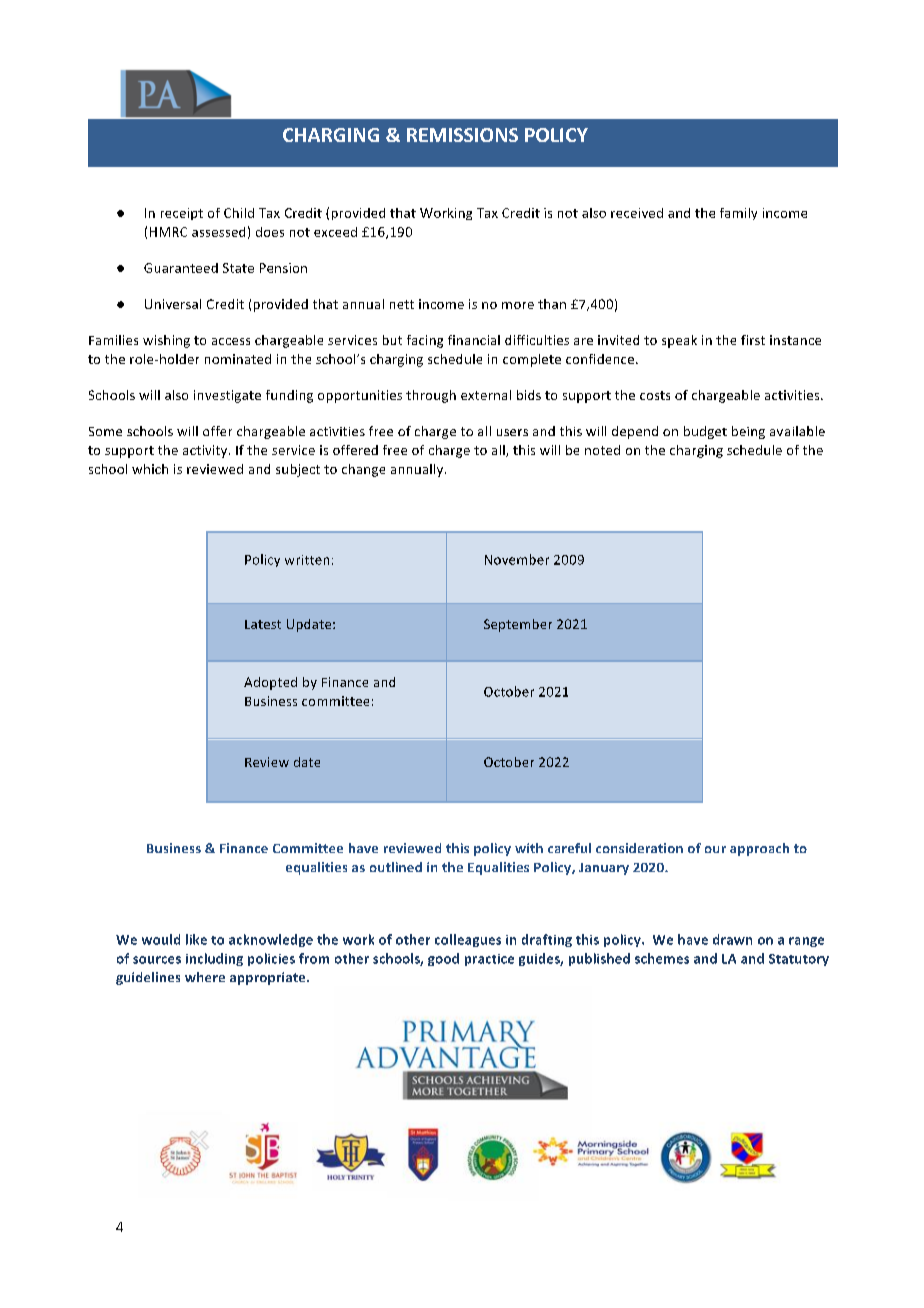 The width and height of the page is (924, 1308). What do you see at coordinates (363, 470) in the page?
I see `change` at bounding box center [363, 470].
